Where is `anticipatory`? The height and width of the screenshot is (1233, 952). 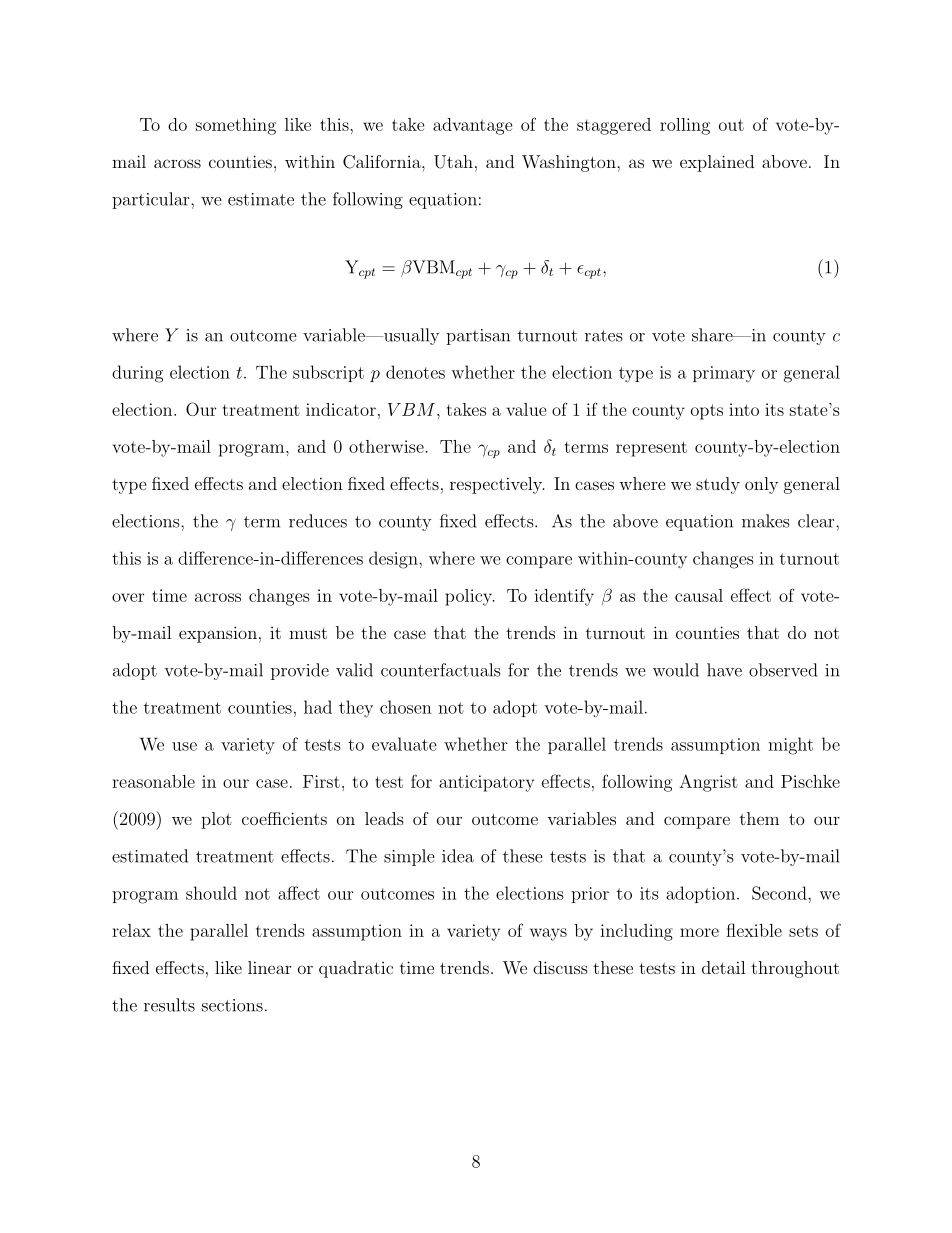 anticipatory is located at coordinates (486, 783).
